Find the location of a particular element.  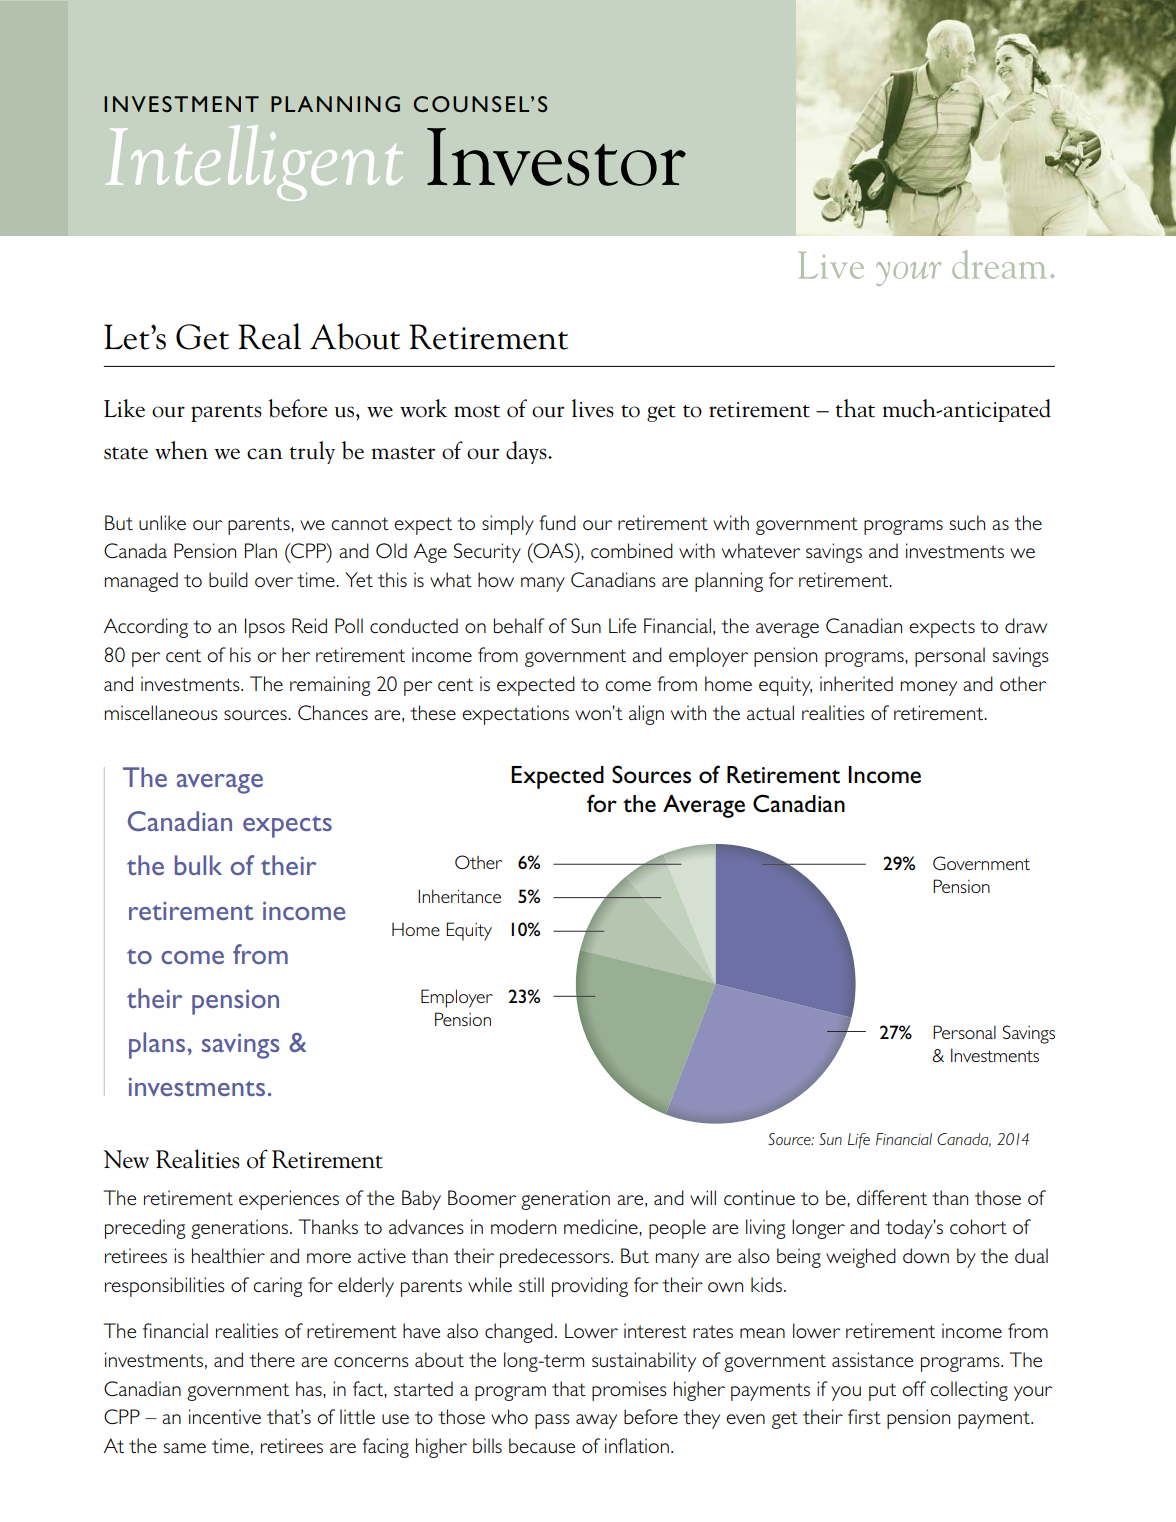

away is located at coordinates (596, 1421).
